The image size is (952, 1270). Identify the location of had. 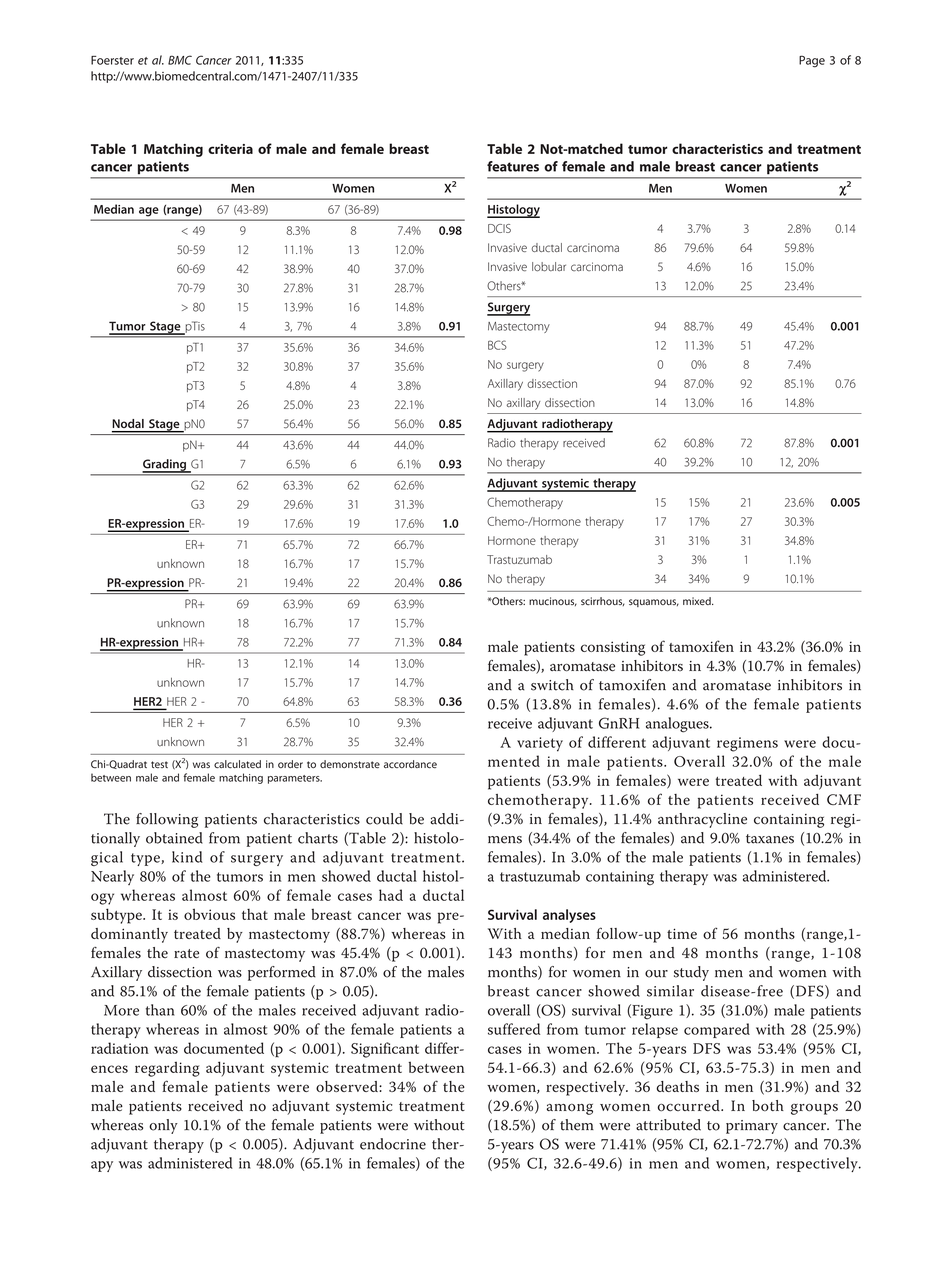
(391, 895).
